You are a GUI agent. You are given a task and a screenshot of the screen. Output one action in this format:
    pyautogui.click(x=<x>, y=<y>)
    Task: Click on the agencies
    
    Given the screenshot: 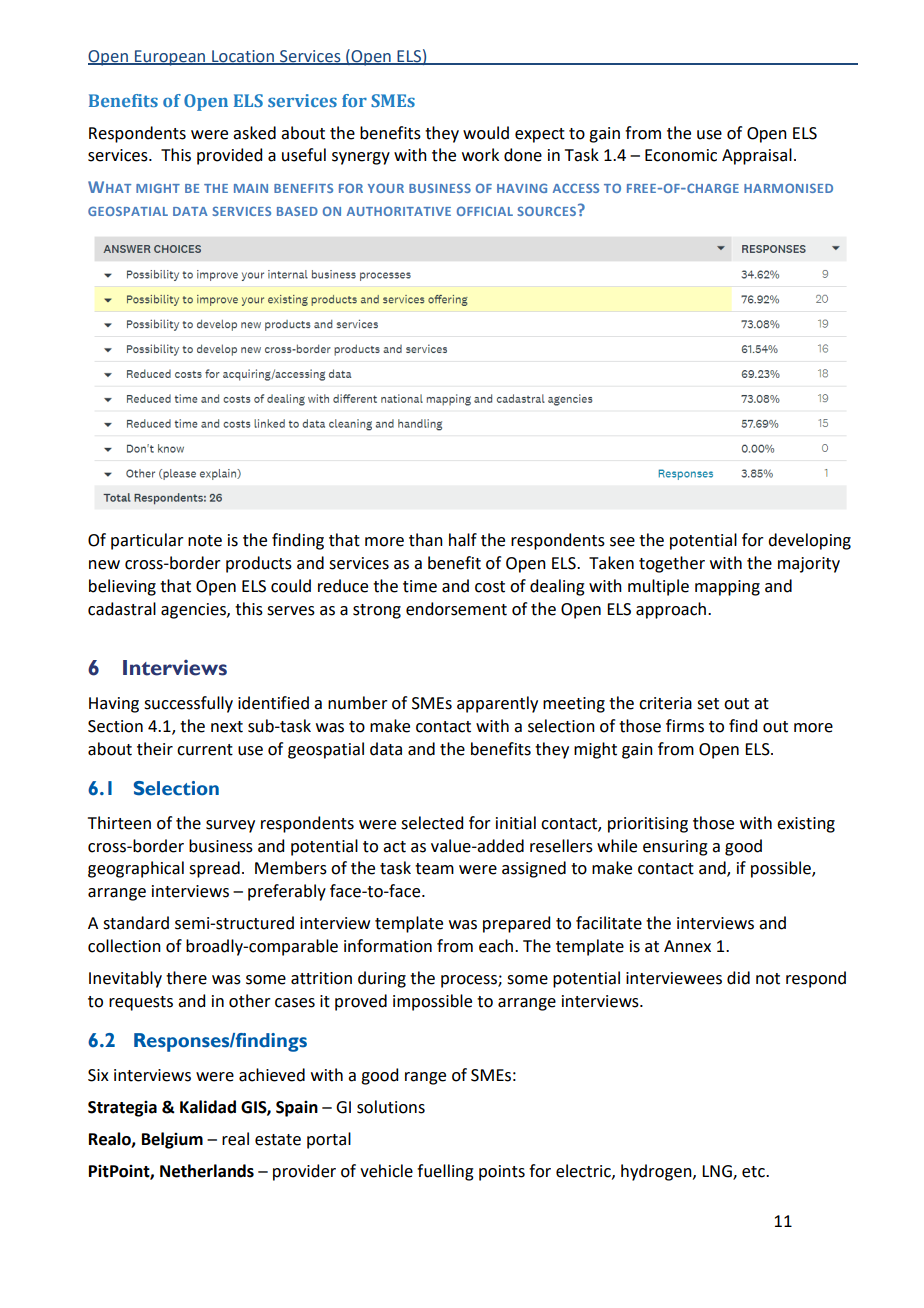 What is the action you would take?
    pyautogui.click(x=194, y=611)
